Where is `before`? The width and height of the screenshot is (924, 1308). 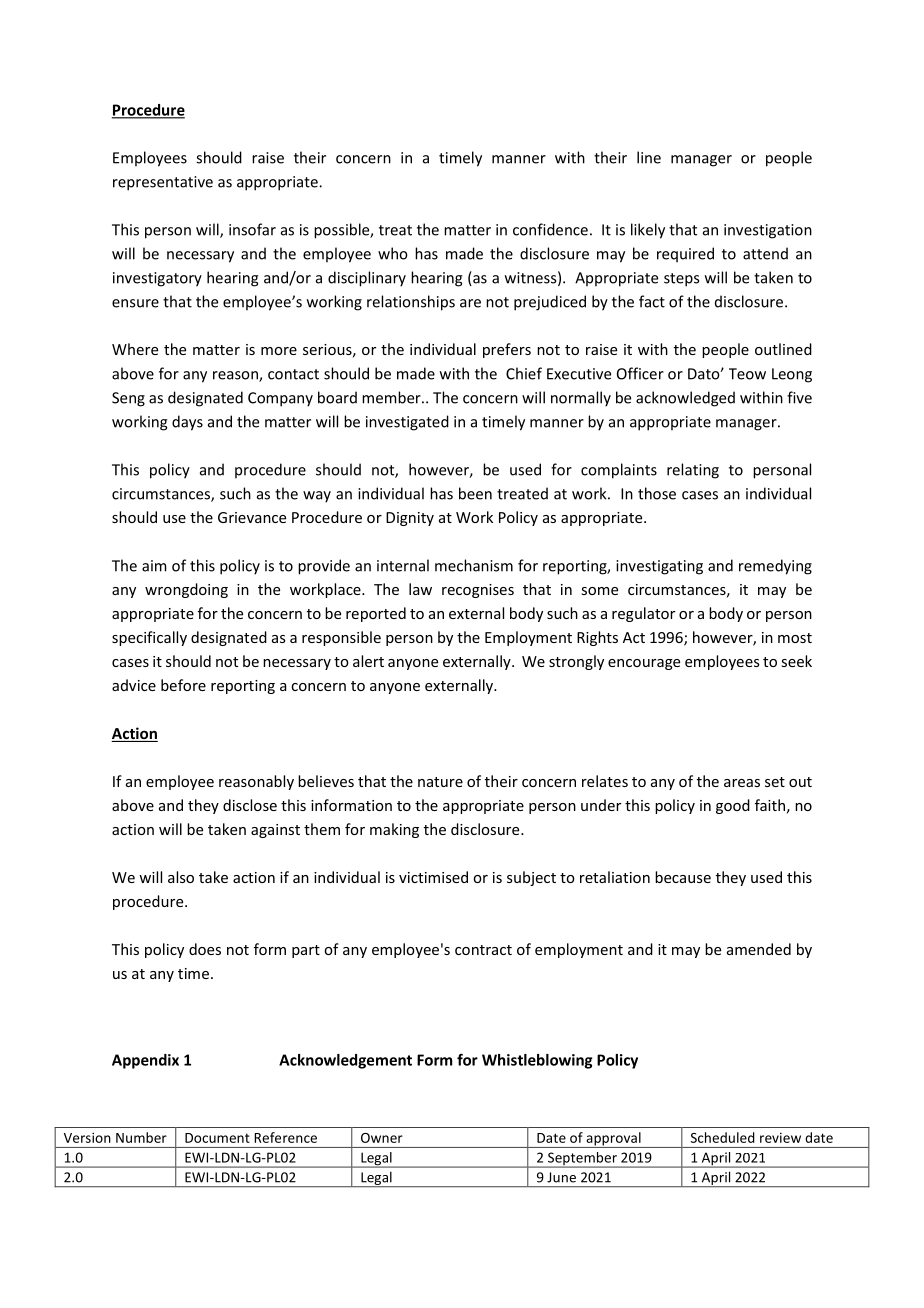
before is located at coordinates (183, 685).
